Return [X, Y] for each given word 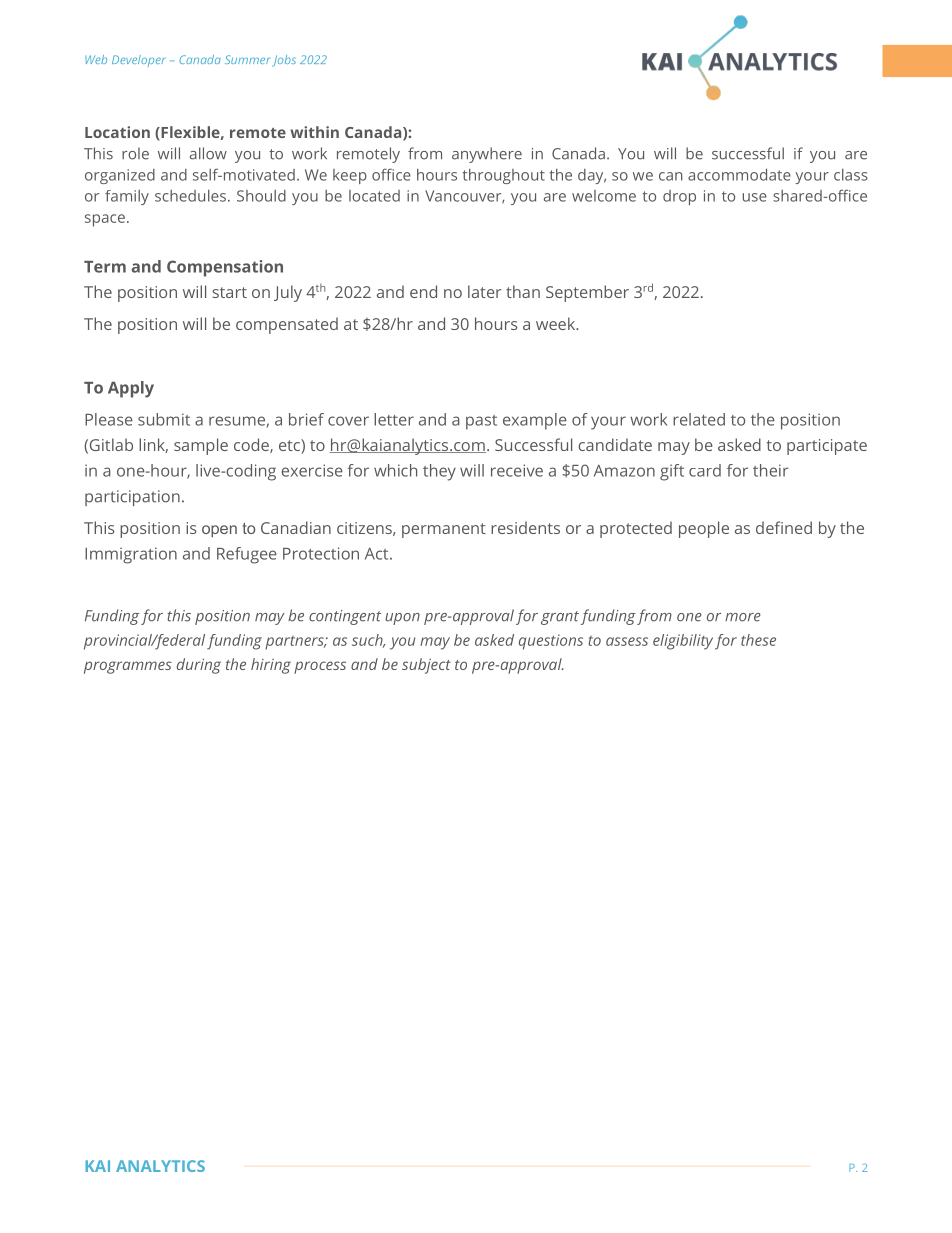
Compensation [225, 268]
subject [426, 666]
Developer [139, 61]
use [755, 197]
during [199, 666]
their [771, 470]
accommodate [739, 175]
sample [201, 446]
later [485, 291]
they [439, 472]
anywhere [487, 155]
